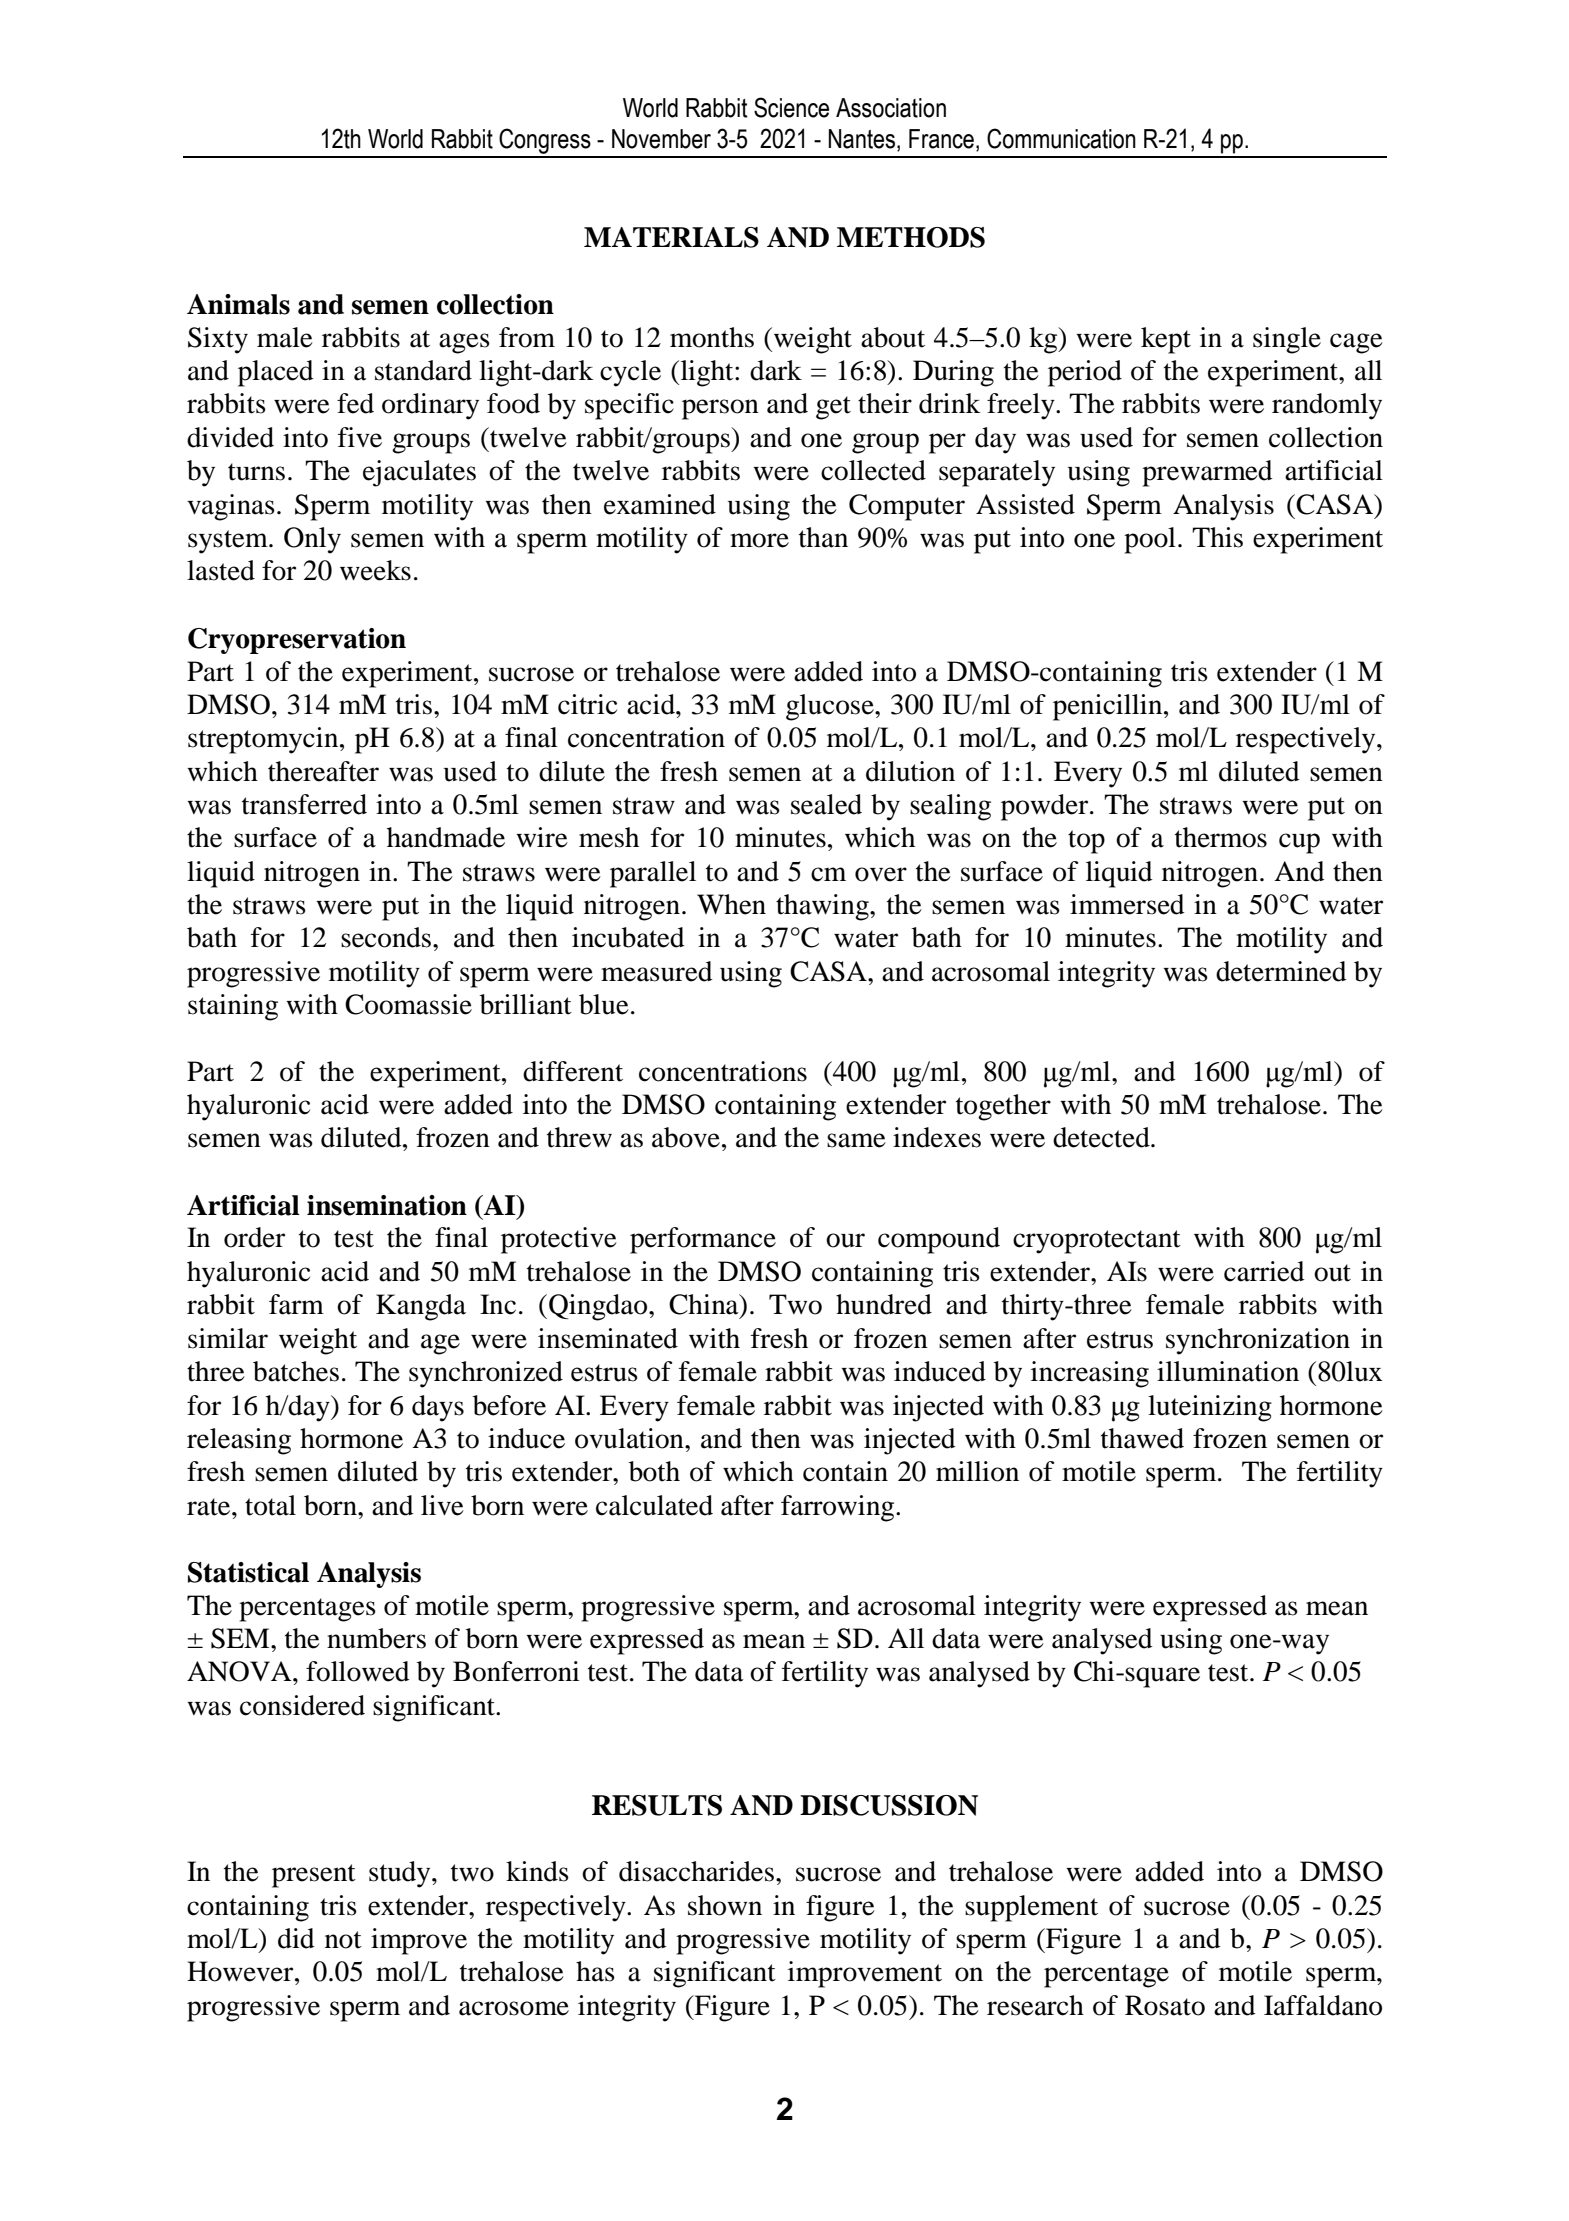 Image resolution: width=1569 pixels, height=2221 pixels. Describe the element at coordinates (375, 570) in the image. I see `weeks` at that location.
